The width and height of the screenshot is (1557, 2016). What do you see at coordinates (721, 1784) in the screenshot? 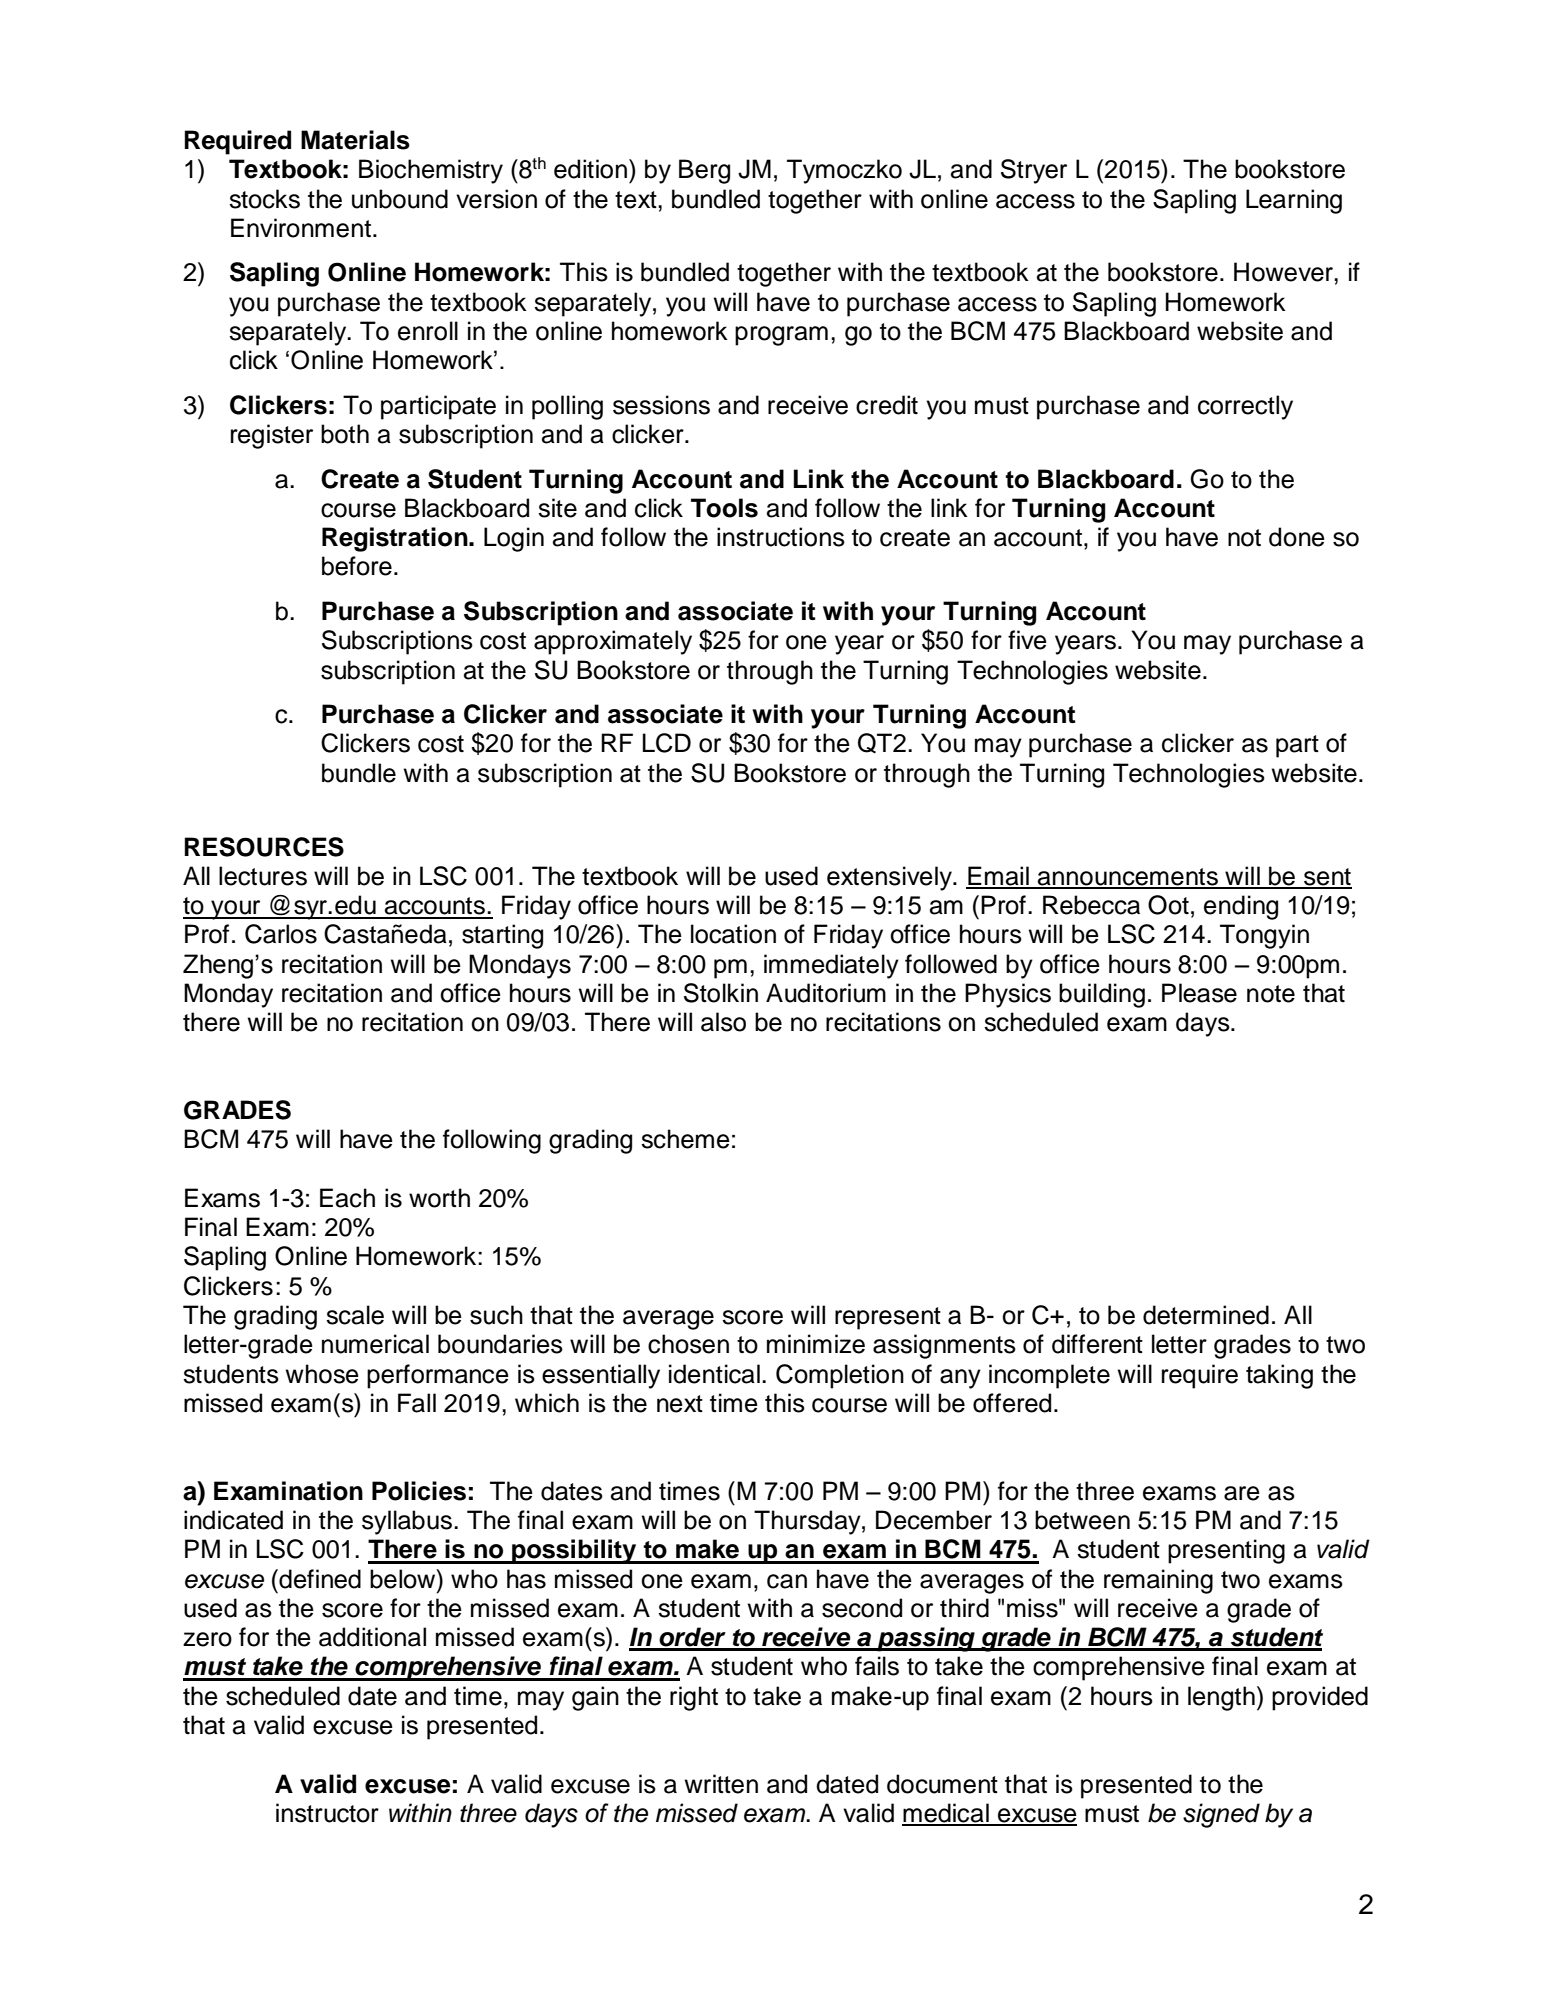
I see `written` at bounding box center [721, 1784].
